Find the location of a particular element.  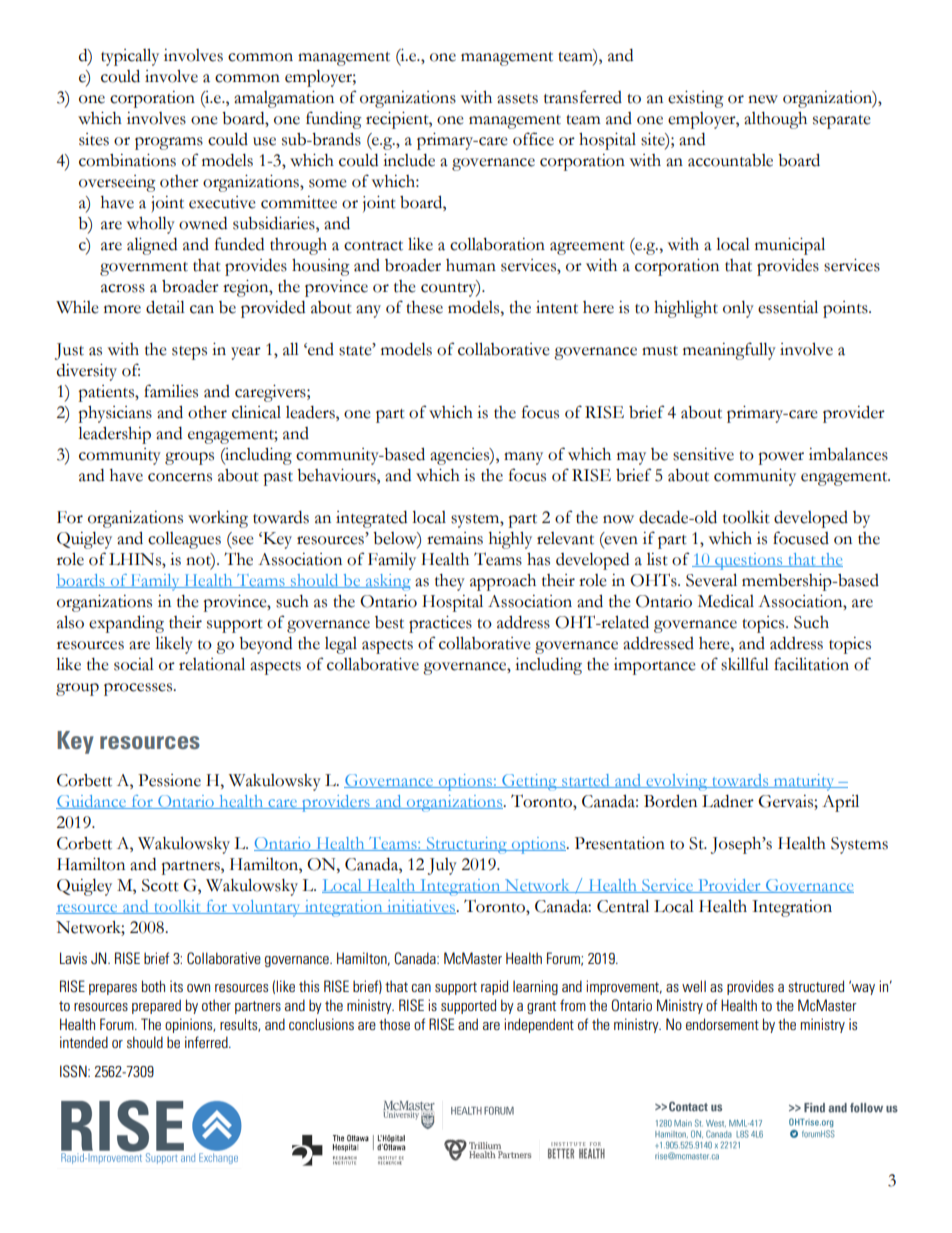

new is located at coordinates (763, 99).
